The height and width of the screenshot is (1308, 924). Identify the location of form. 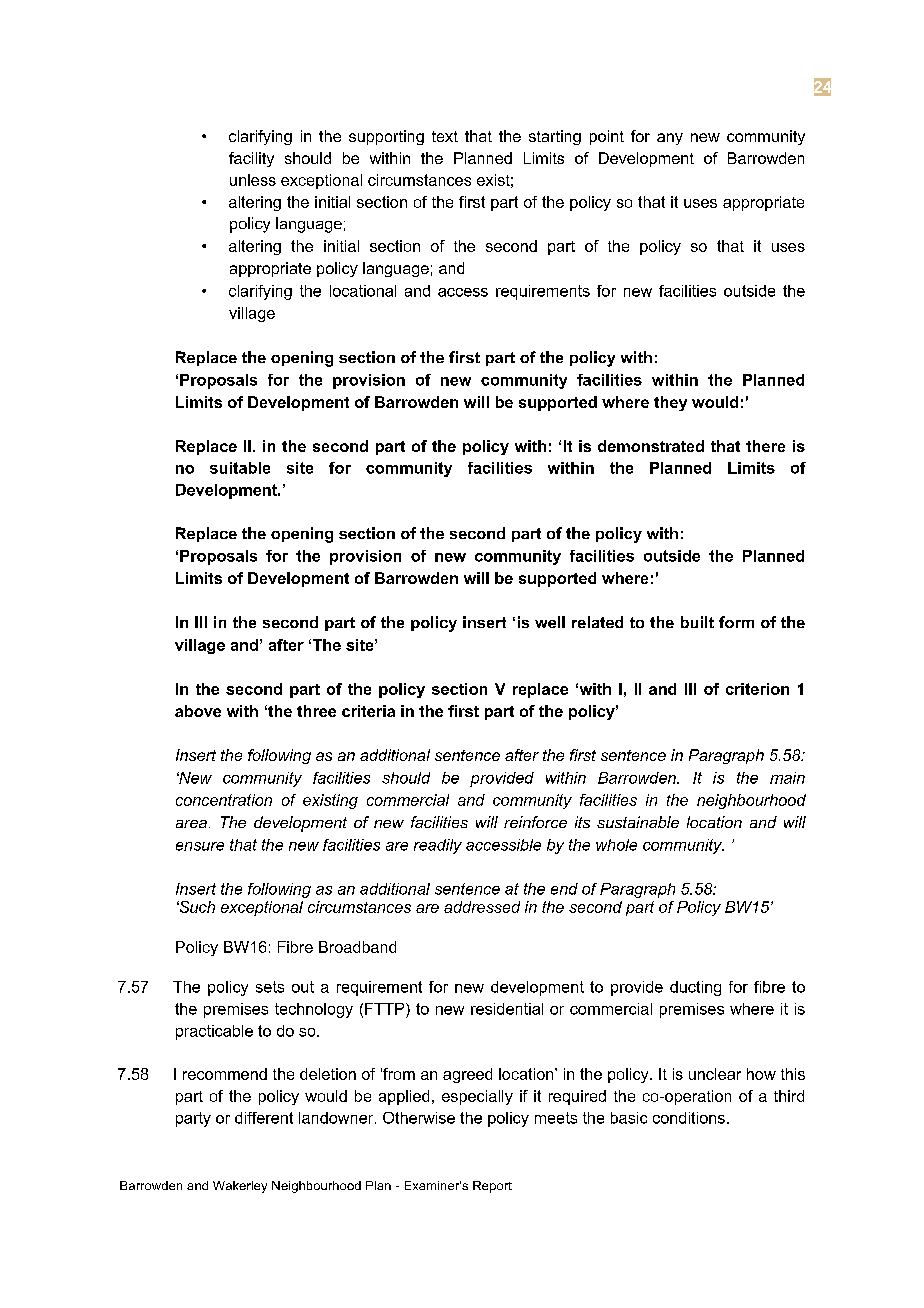
(736, 622).
